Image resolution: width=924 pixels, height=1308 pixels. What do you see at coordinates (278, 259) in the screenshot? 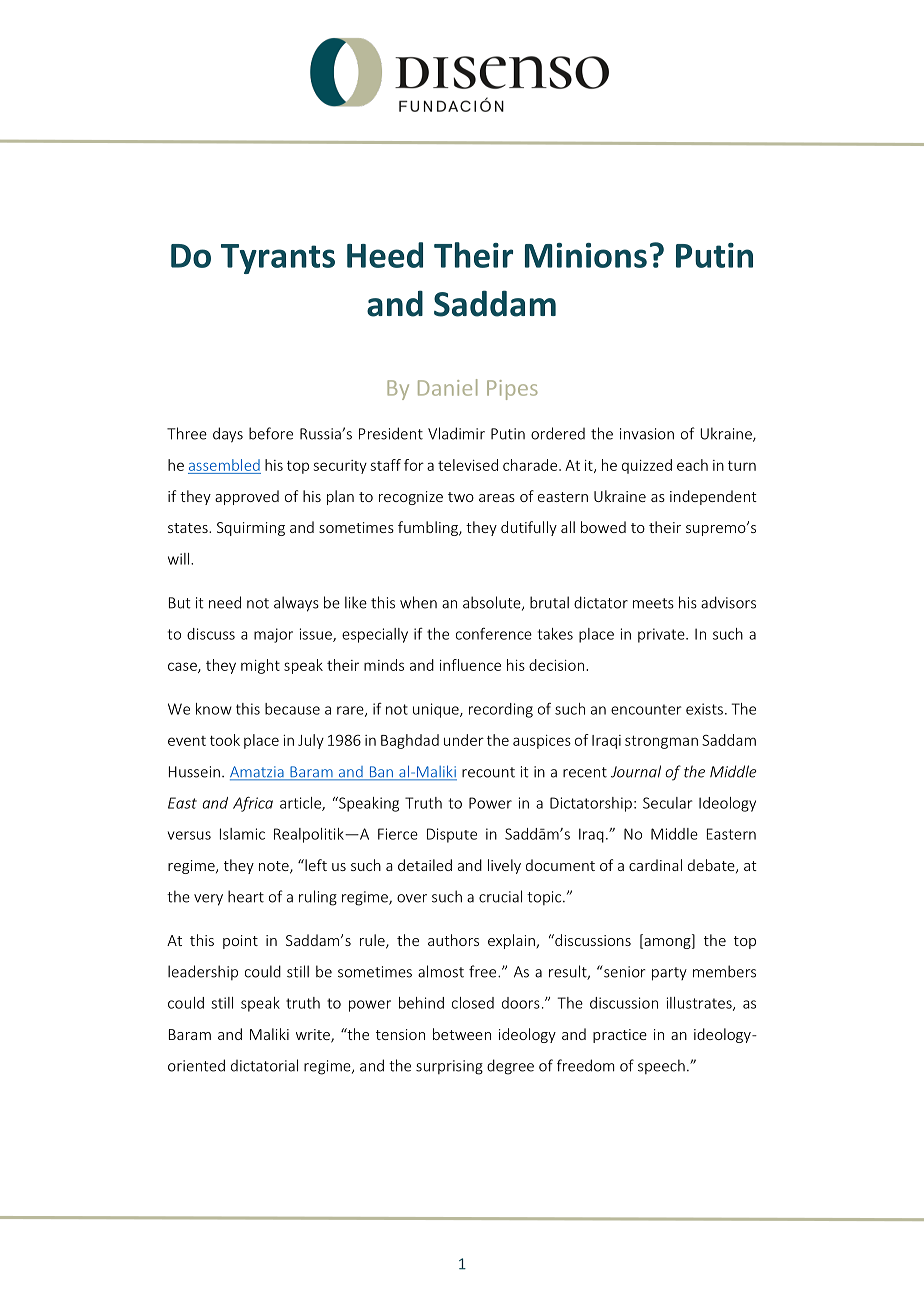
I see `Tyrants` at bounding box center [278, 259].
